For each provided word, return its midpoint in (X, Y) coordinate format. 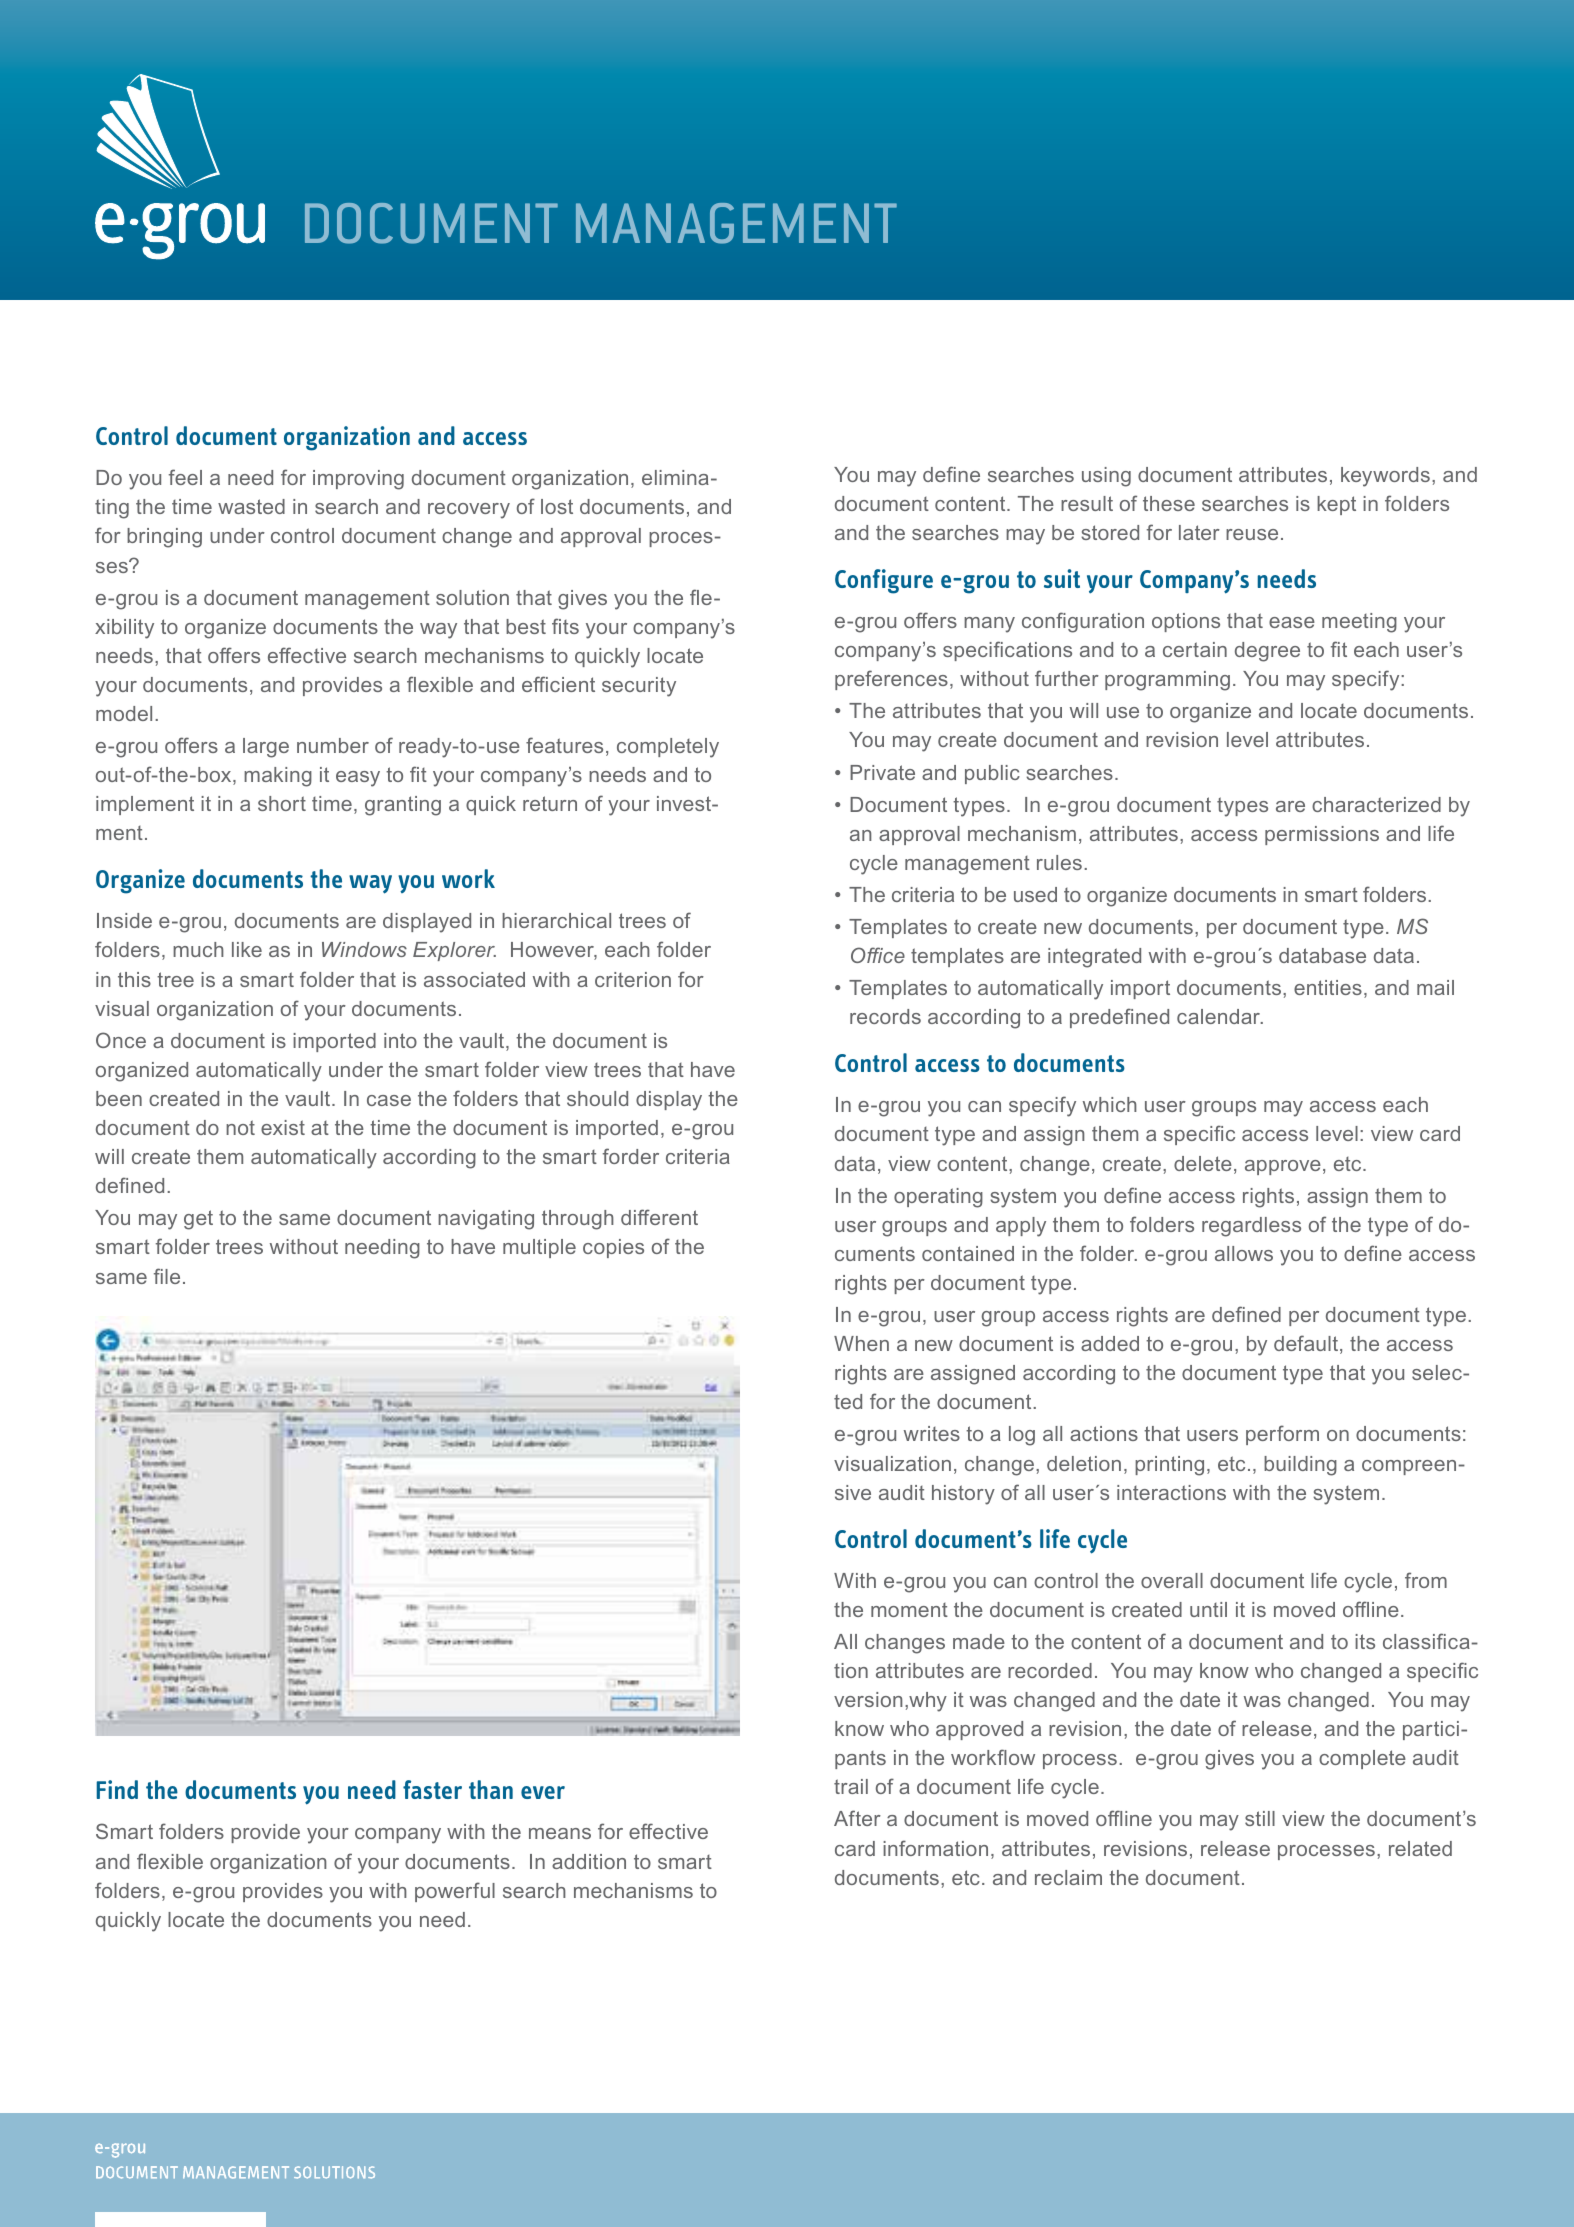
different (659, 1217)
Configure (884, 581)
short (282, 803)
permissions (1322, 835)
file (167, 1276)
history (963, 1495)
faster (432, 1789)
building (1300, 1466)
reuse (1252, 534)
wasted (251, 506)
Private (882, 772)
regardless (1251, 1227)
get (198, 1220)
